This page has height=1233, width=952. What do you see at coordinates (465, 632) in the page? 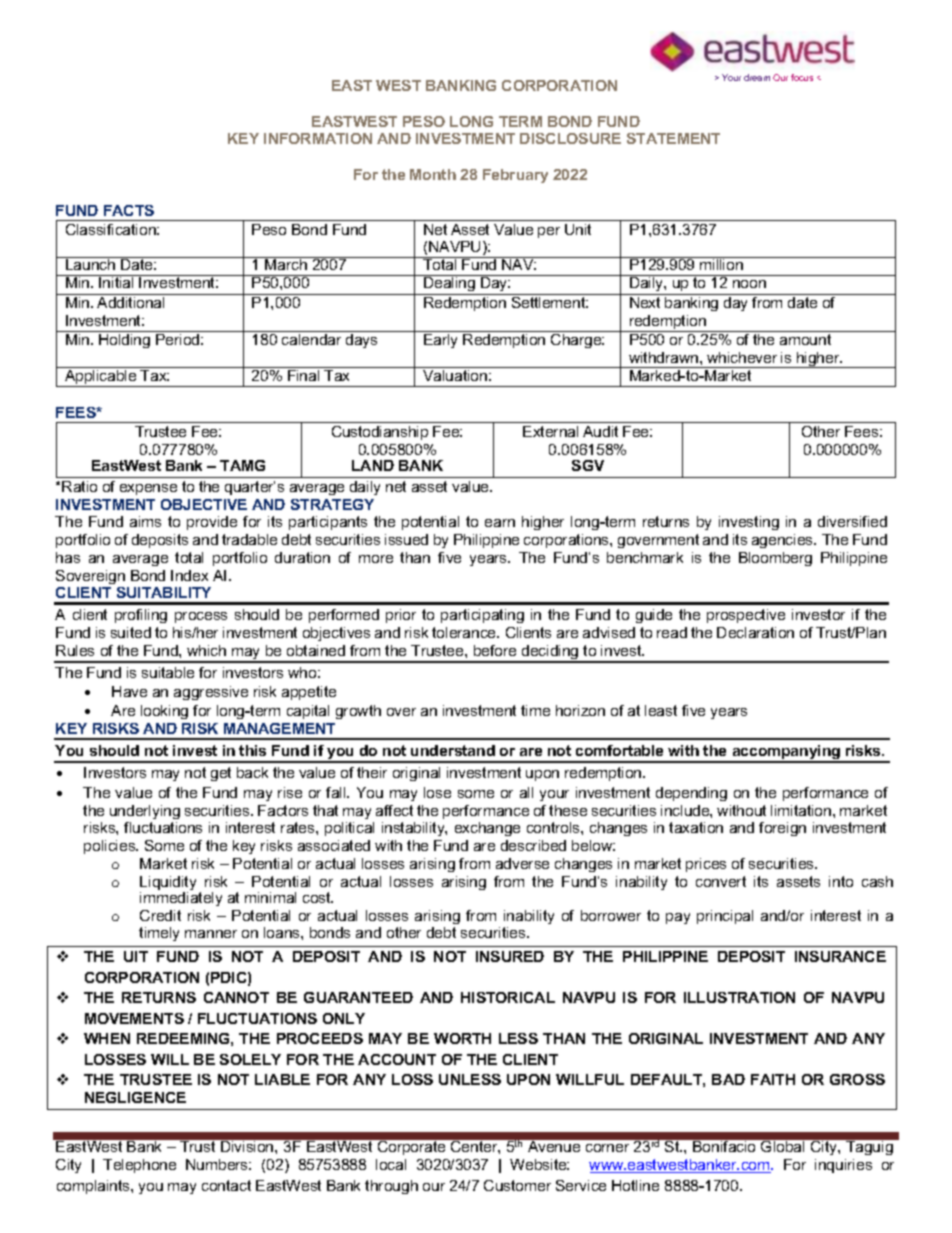
I see `tolerance` at bounding box center [465, 632].
